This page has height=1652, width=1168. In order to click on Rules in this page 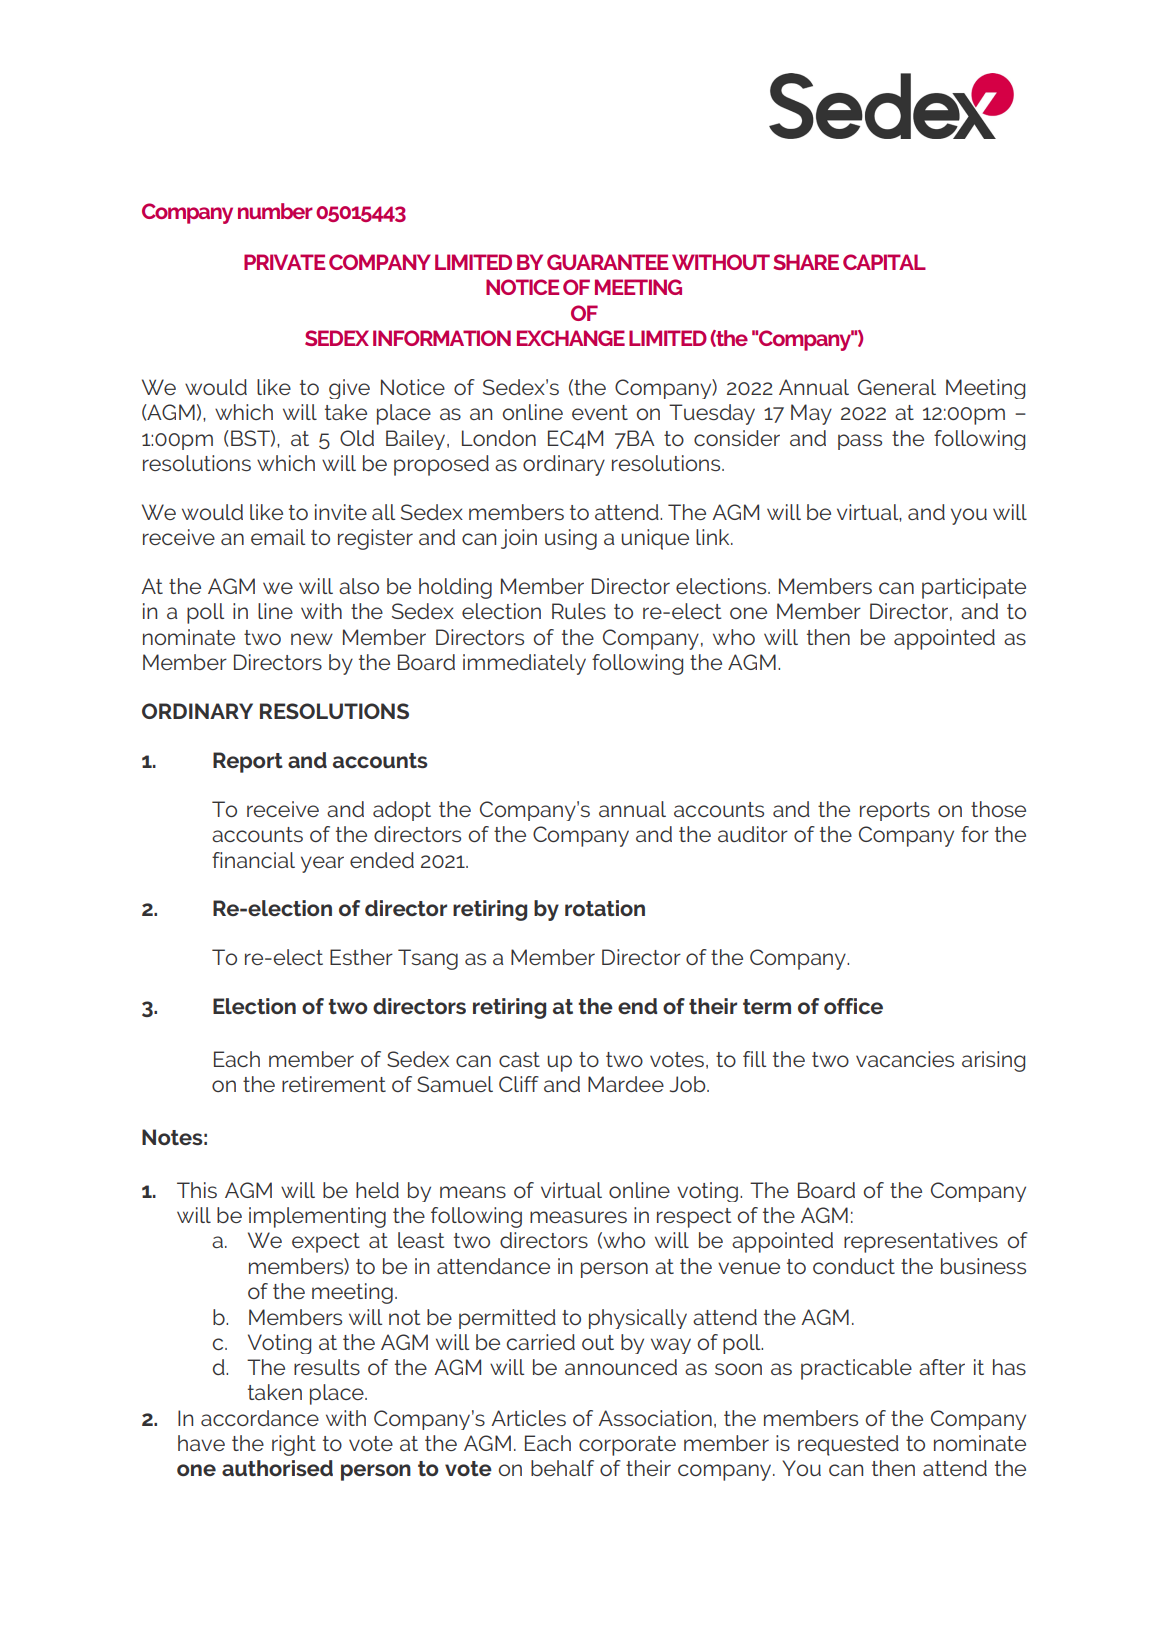, I will do `click(579, 611)`.
